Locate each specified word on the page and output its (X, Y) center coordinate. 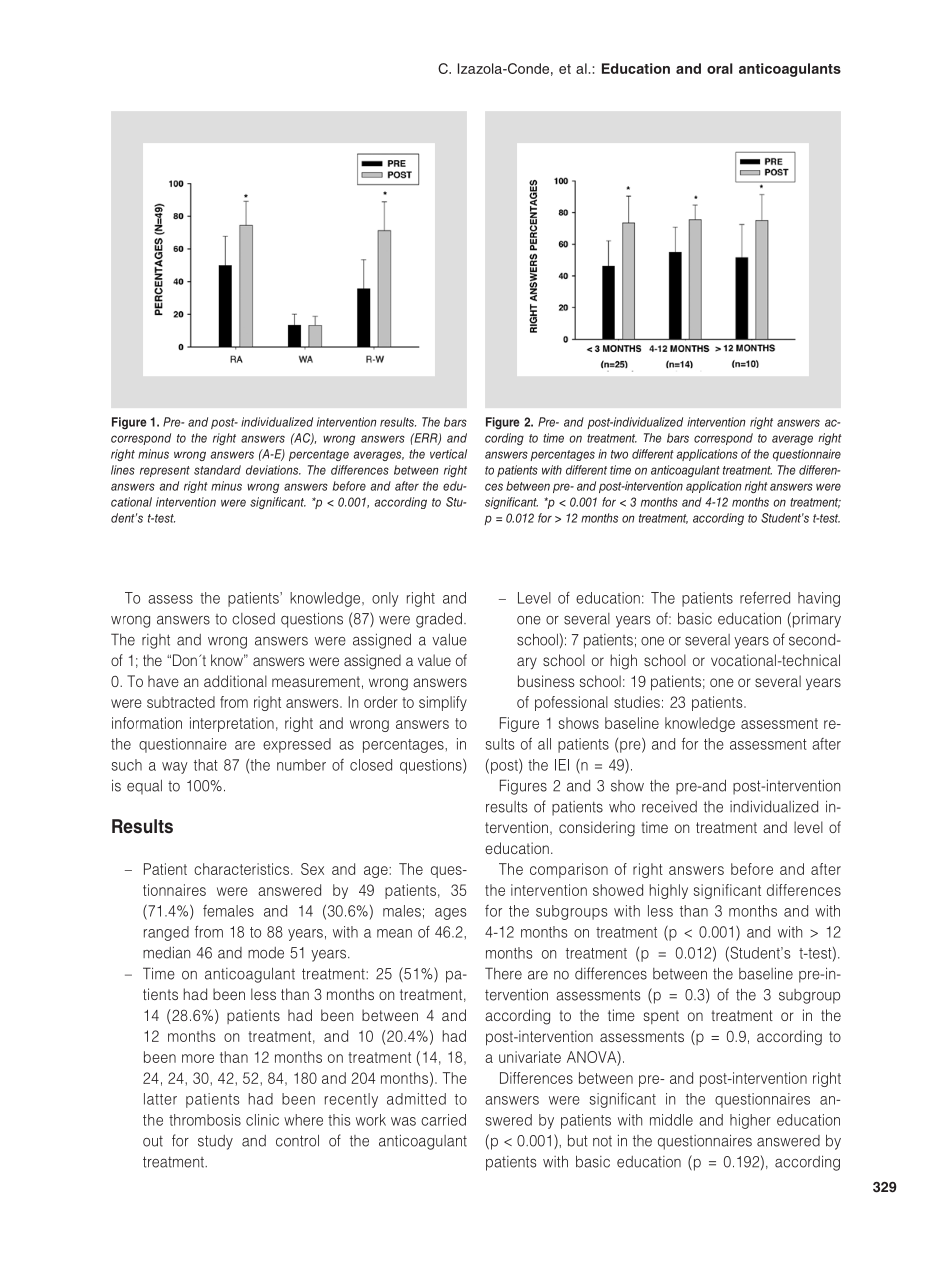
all (544, 744)
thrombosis (205, 1120)
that (206, 765)
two (619, 454)
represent (165, 471)
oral (720, 68)
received (669, 807)
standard (217, 470)
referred (765, 598)
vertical (448, 454)
